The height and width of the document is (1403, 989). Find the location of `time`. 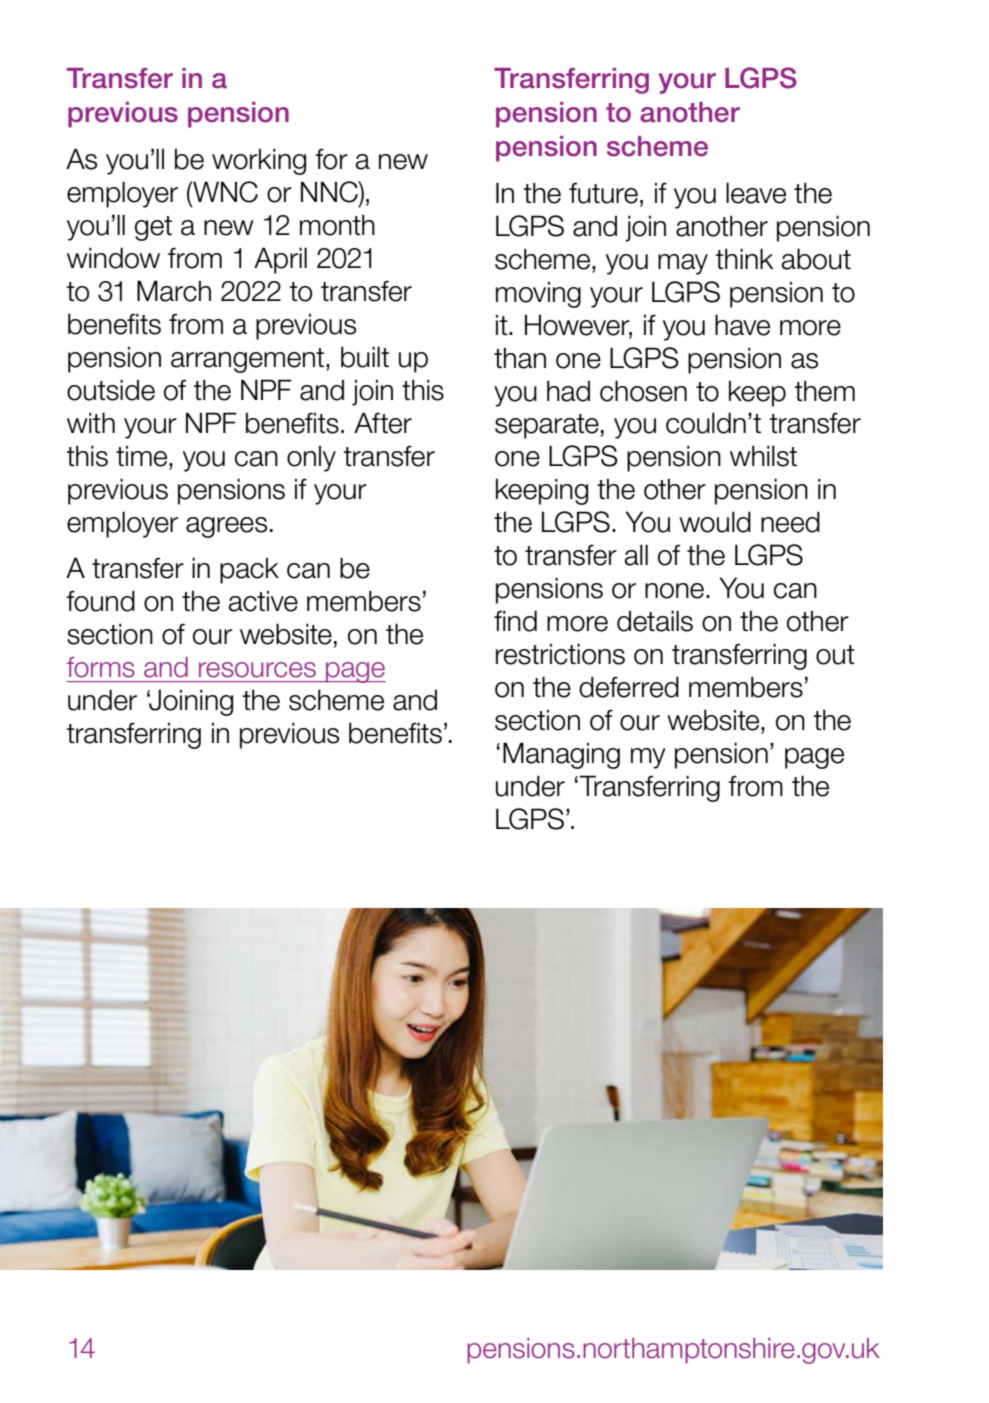

time is located at coordinates (143, 456).
